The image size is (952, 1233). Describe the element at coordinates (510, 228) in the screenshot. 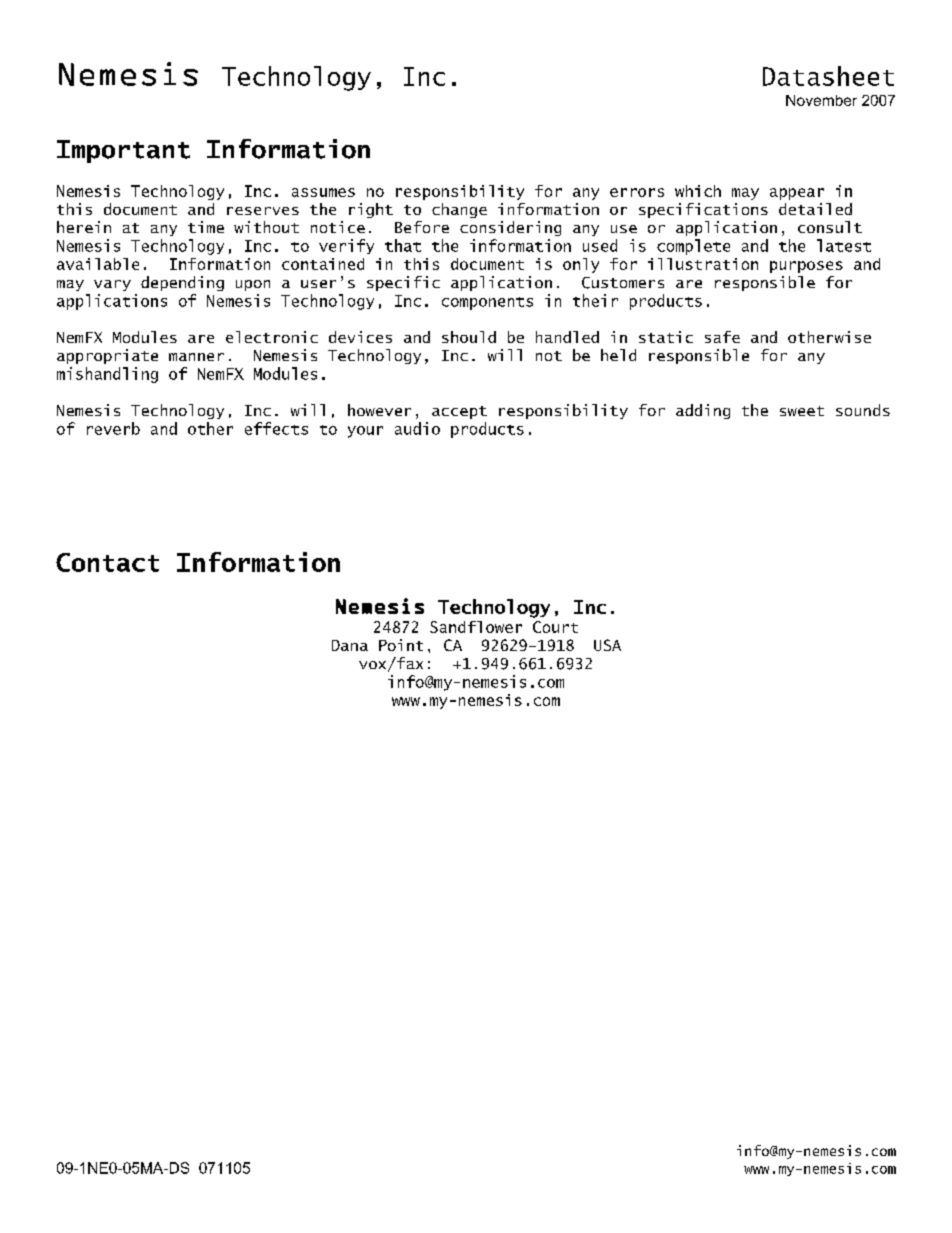

I see `considering` at that location.
